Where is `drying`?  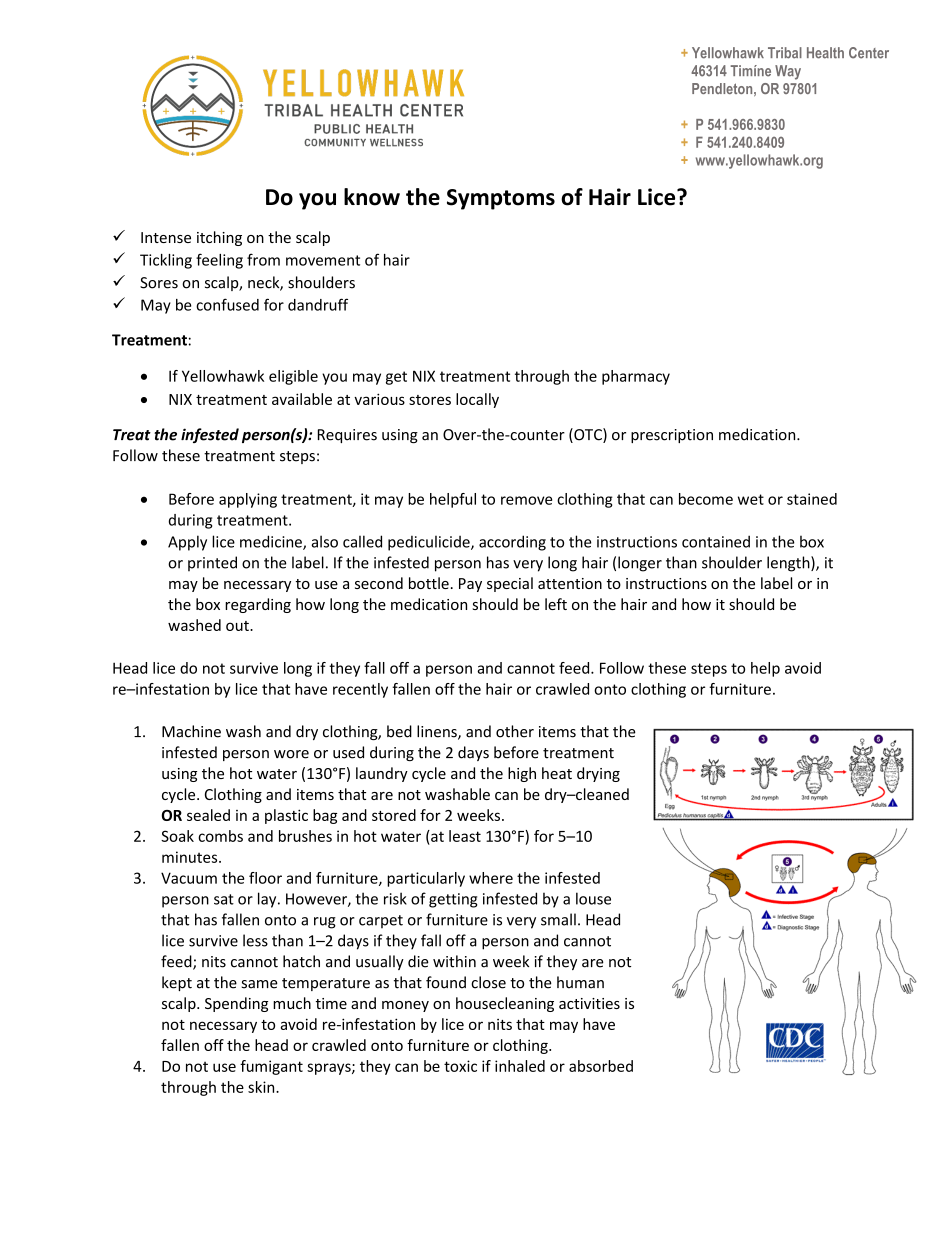 drying is located at coordinates (598, 774).
